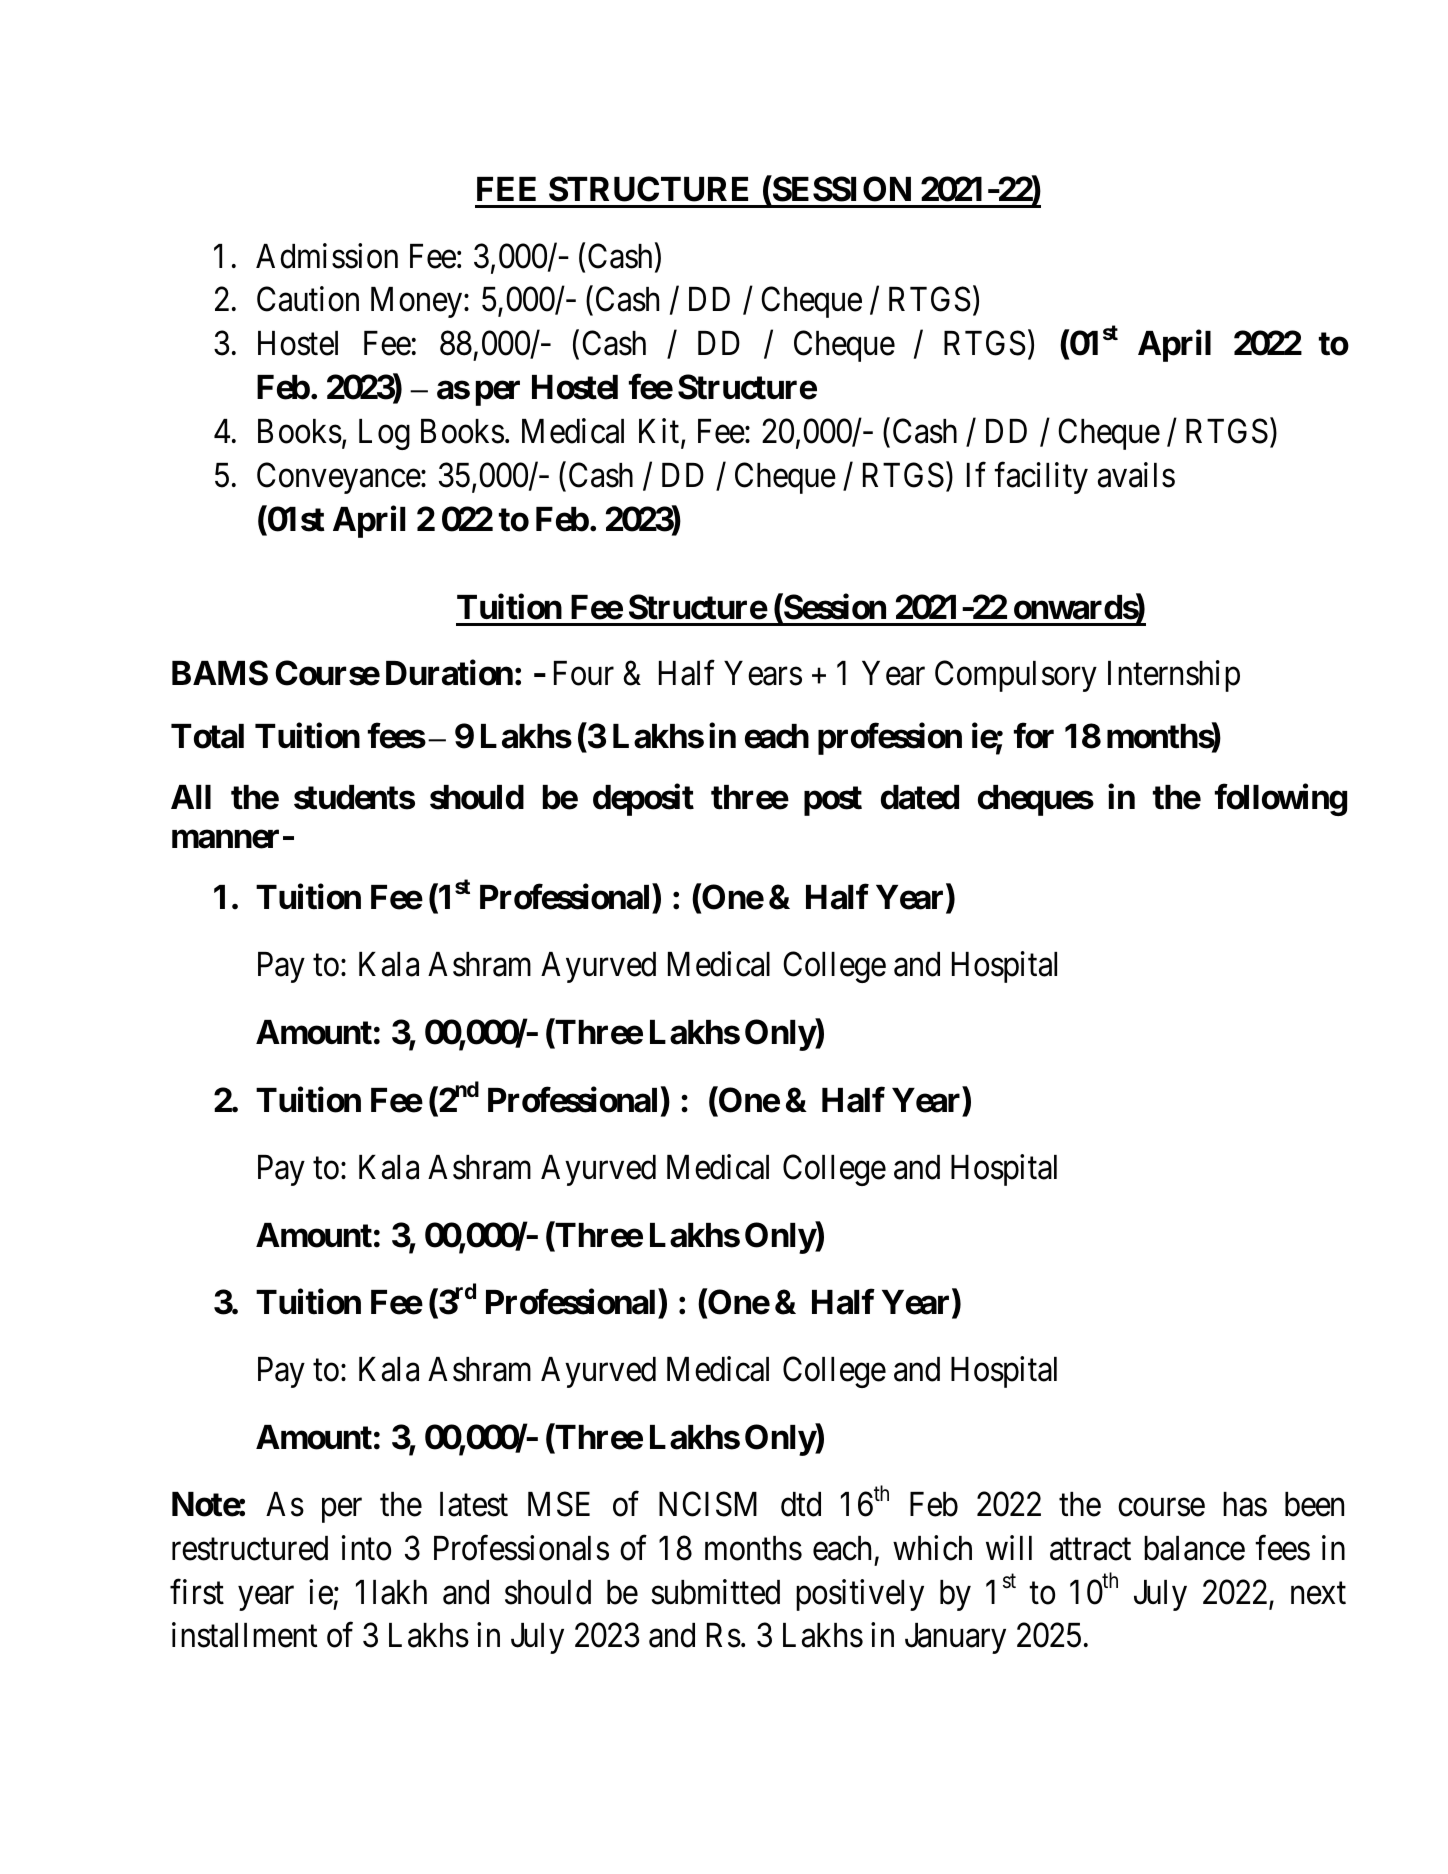 The width and height of the screenshot is (1448, 1874). Describe the element at coordinates (716, 1592) in the screenshot. I see `submitted` at that location.
